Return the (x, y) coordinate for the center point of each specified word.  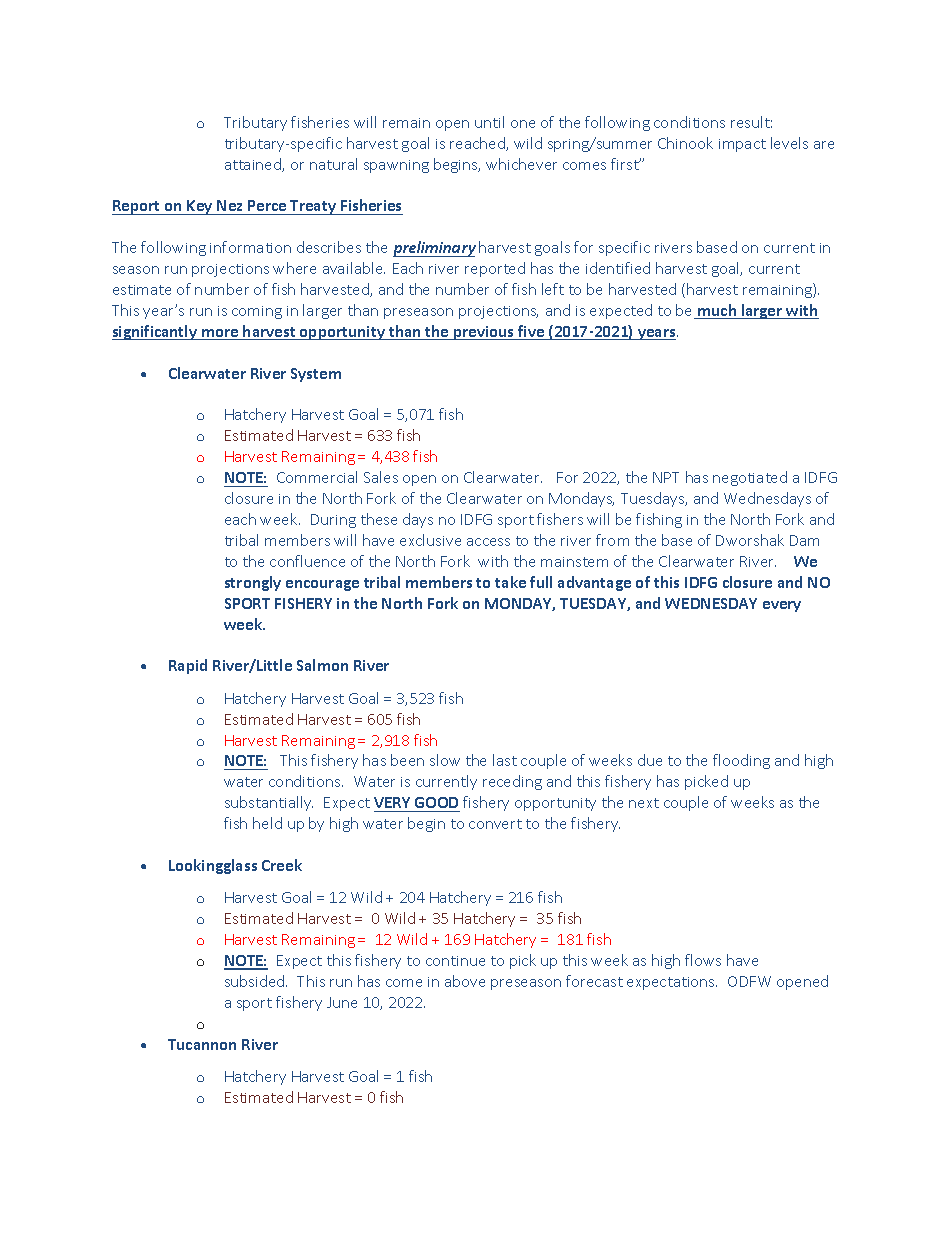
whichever (521, 164)
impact (742, 145)
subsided (256, 981)
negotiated (750, 478)
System (316, 375)
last (505, 760)
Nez (230, 207)
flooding (741, 761)
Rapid (188, 666)
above (465, 981)
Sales (381, 477)
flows (703, 960)
